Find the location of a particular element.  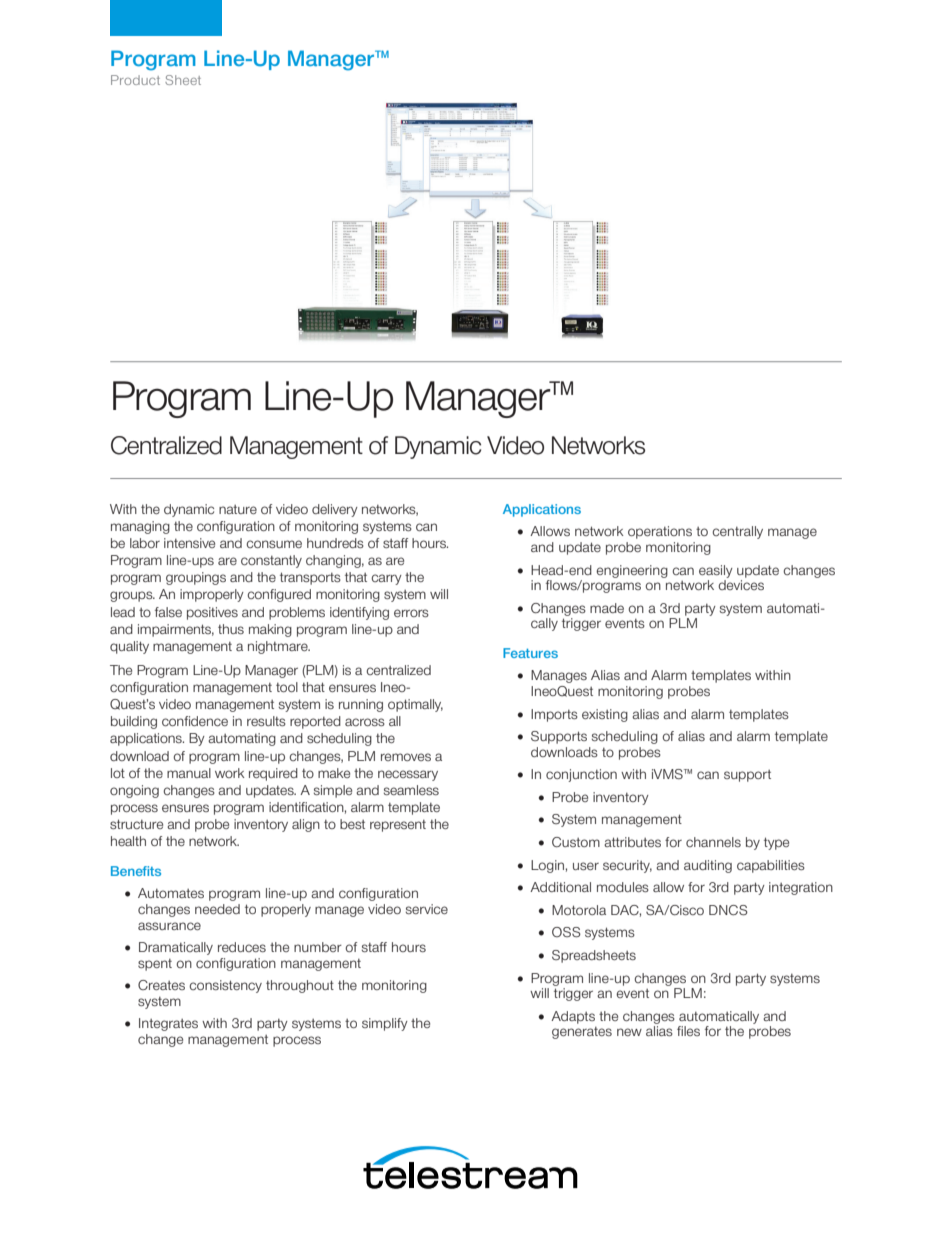

existing is located at coordinates (605, 715).
